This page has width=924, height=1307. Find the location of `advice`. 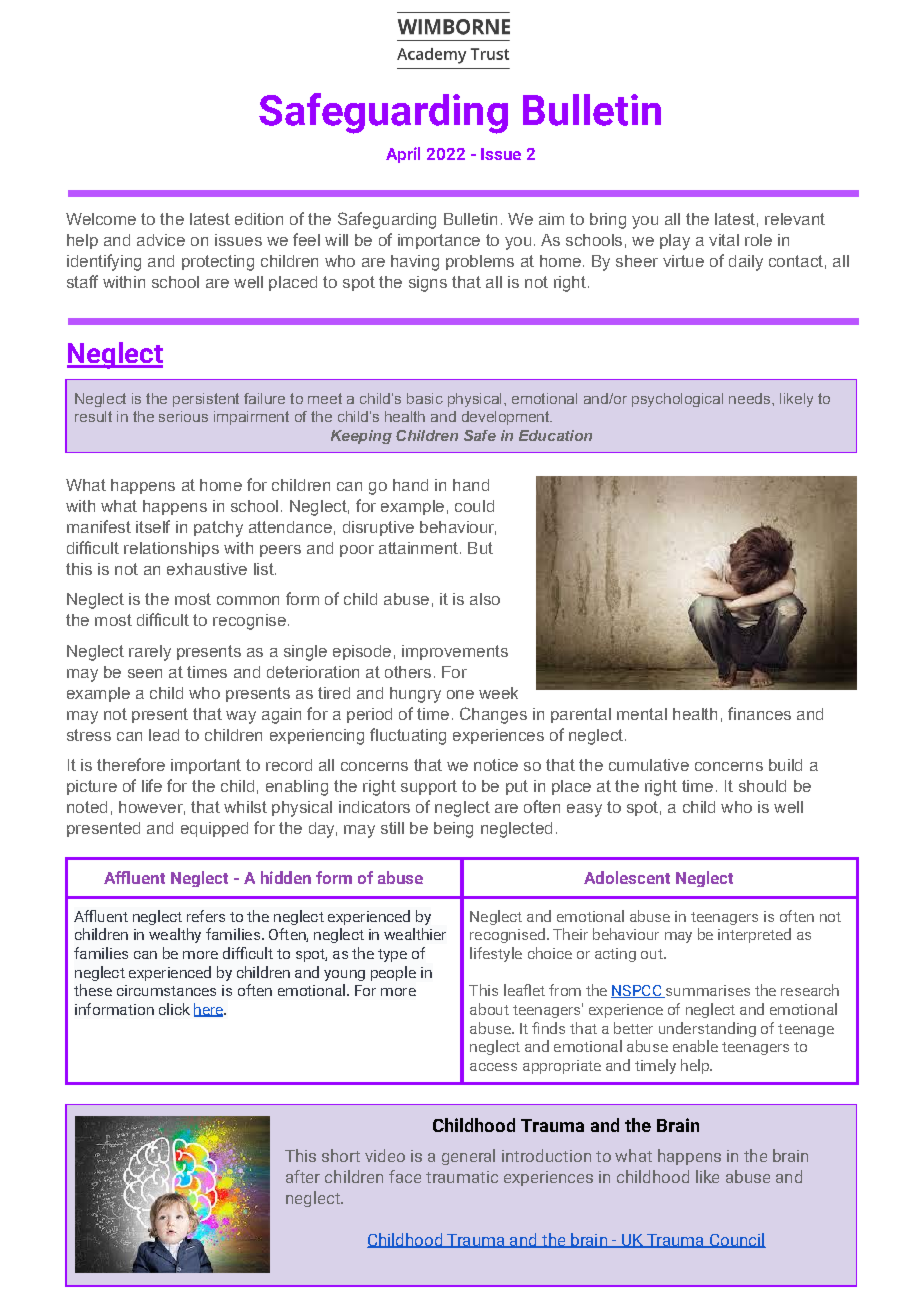

advice is located at coordinates (161, 240).
